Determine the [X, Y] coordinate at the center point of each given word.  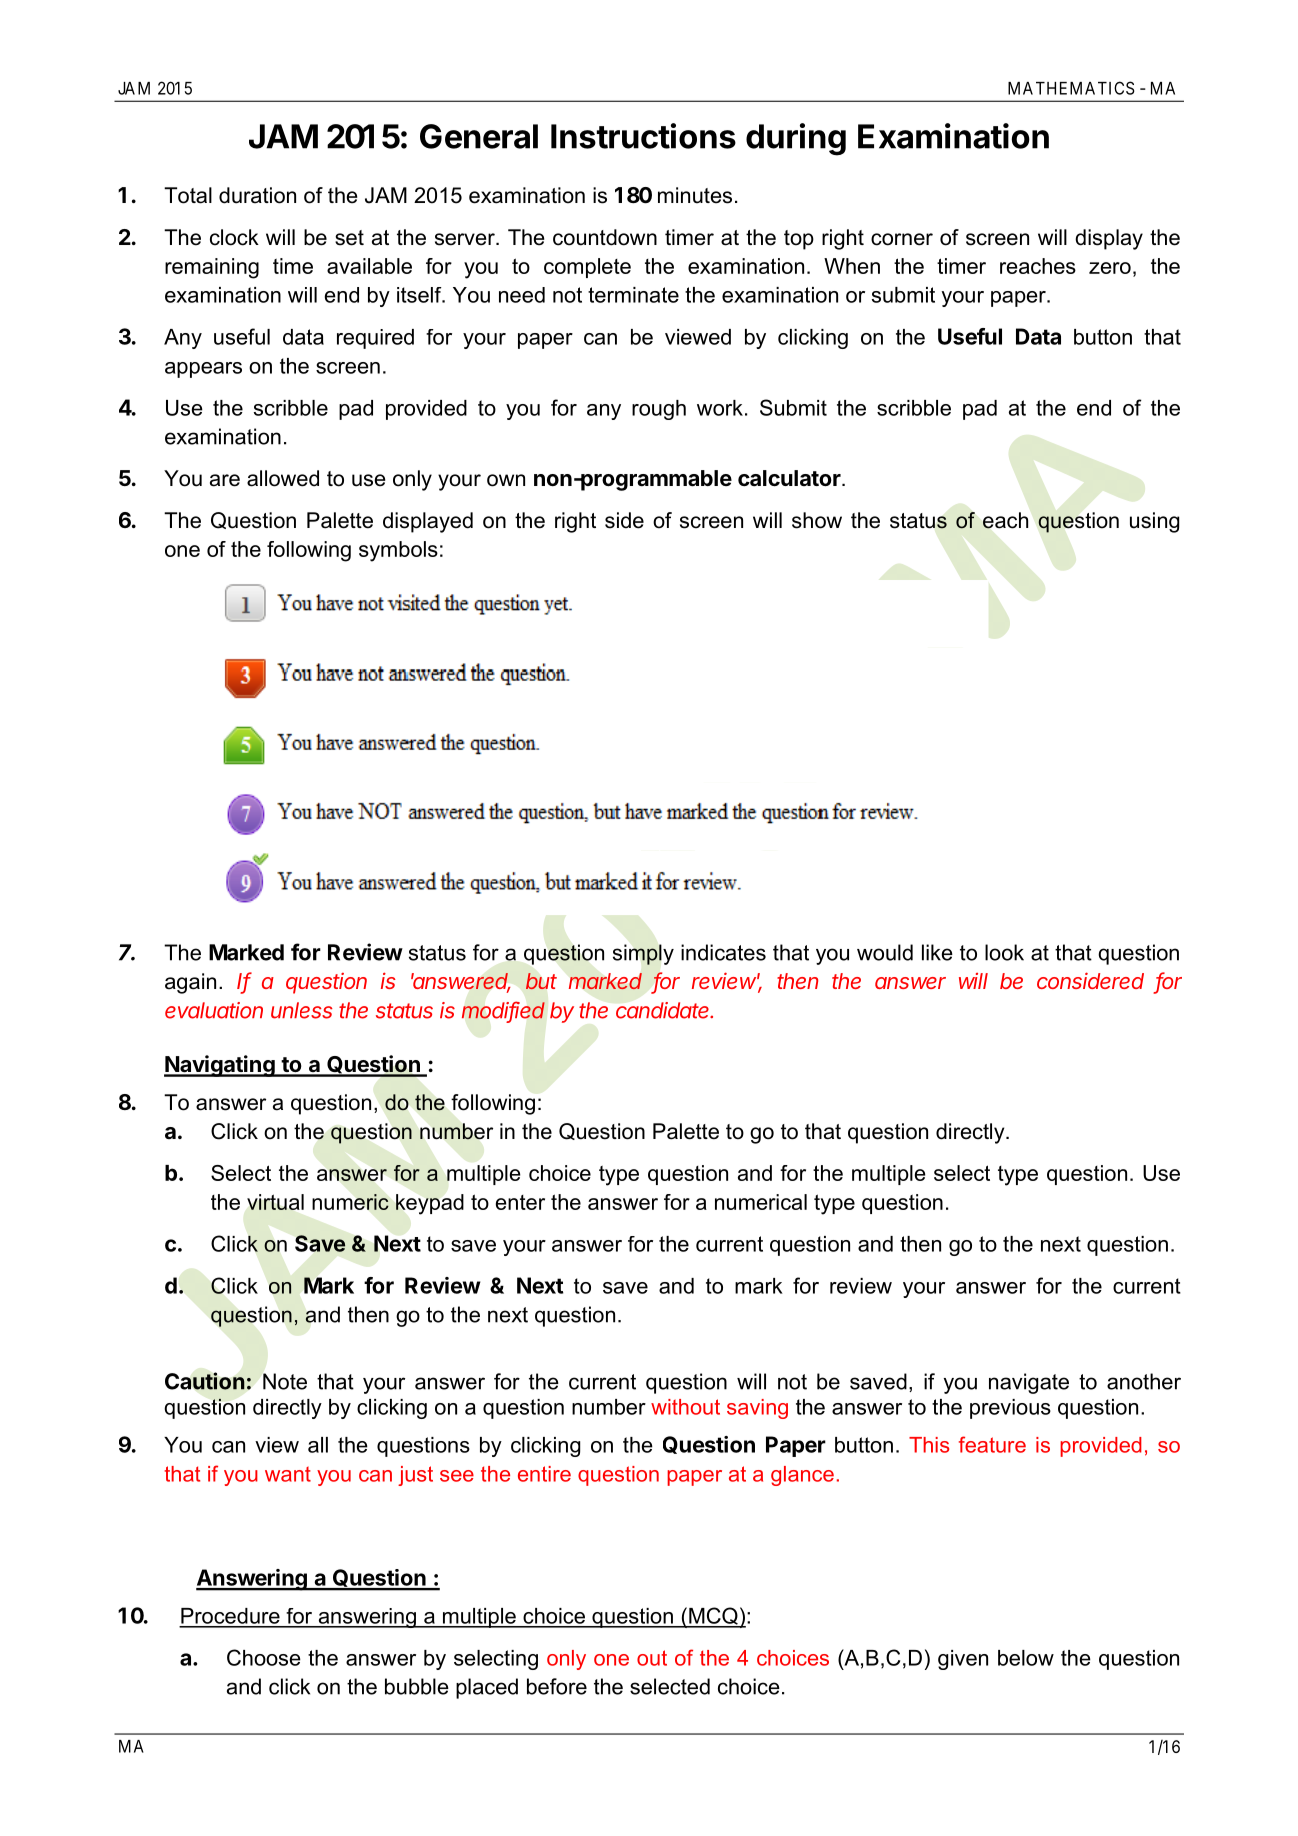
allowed [283, 478]
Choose [264, 1657]
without [685, 1407]
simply [643, 954]
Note [285, 1381]
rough [659, 410]
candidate [664, 1010]
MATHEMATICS [1071, 88]
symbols [398, 551]
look [1004, 952]
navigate [1029, 1383]
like [937, 952]
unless [302, 1010]
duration [257, 195]
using [1154, 522]
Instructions [643, 136]
